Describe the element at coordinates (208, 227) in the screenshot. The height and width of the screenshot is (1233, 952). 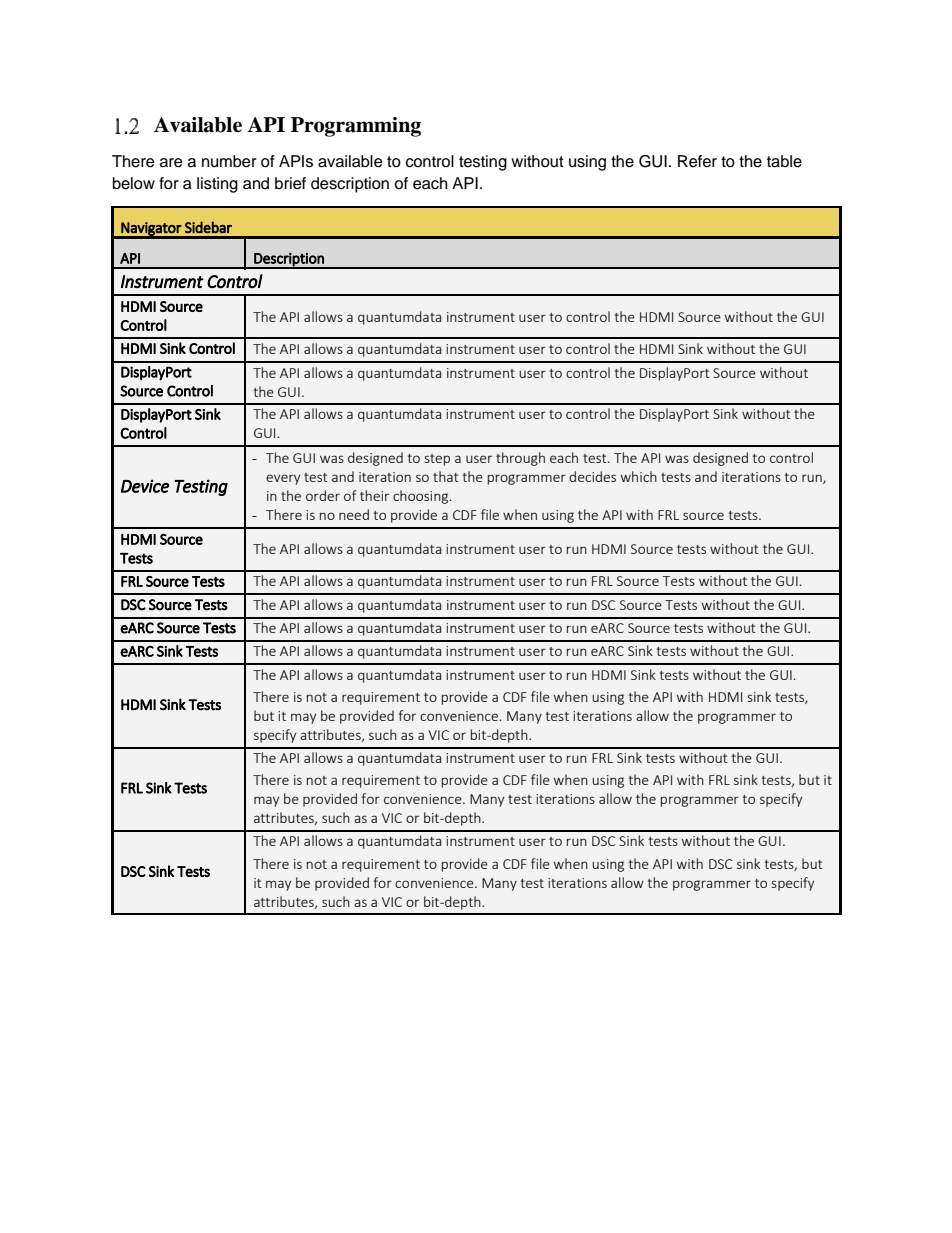
I see `Sidebar` at that location.
